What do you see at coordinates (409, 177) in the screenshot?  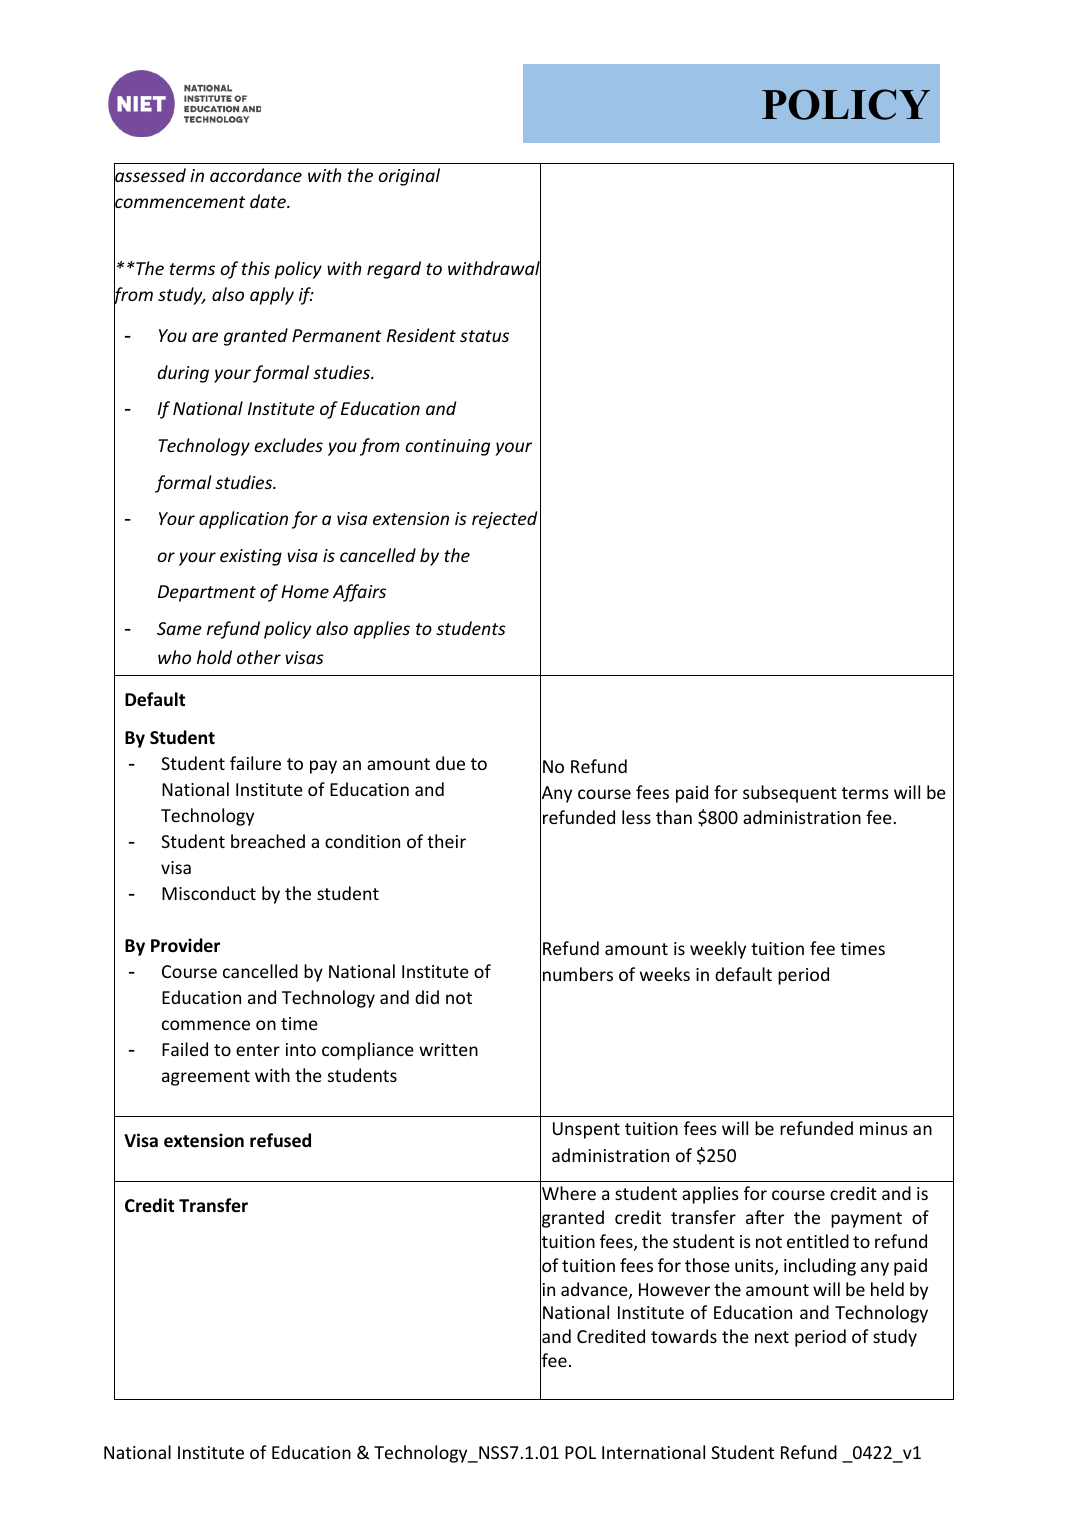 I see `original` at bounding box center [409, 177].
